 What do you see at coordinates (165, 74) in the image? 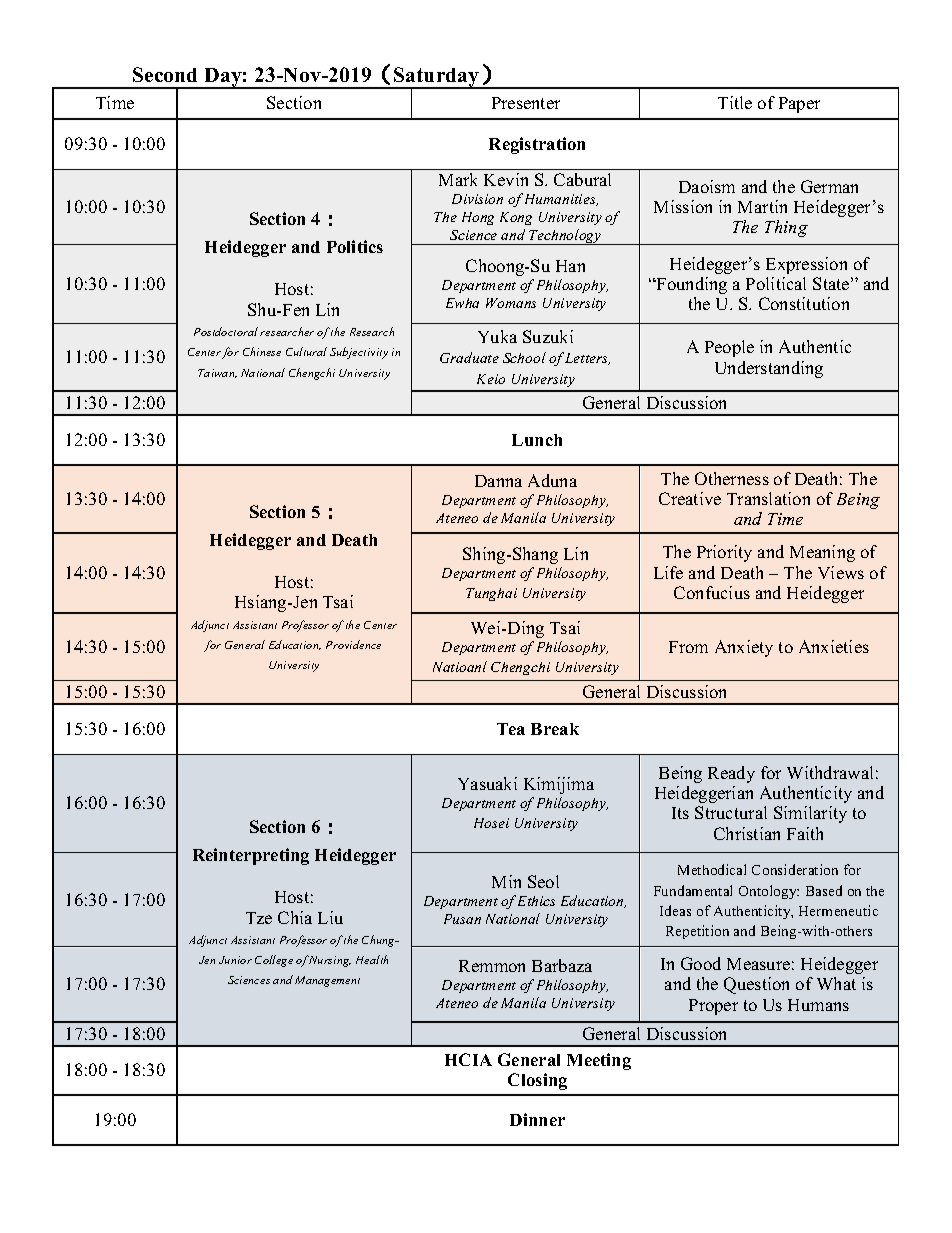
I see `Second` at bounding box center [165, 74].
